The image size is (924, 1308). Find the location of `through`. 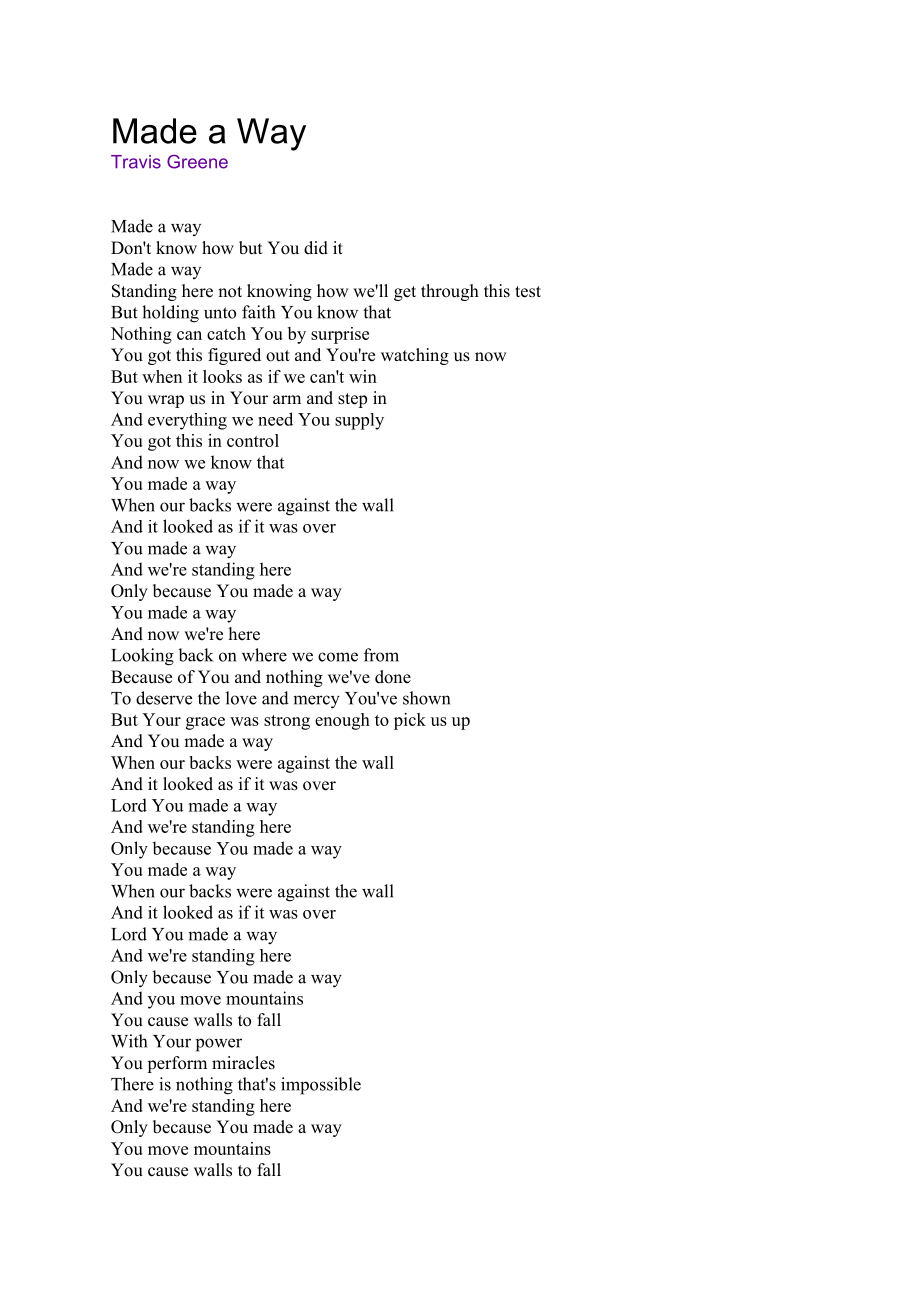

through is located at coordinates (450, 292).
